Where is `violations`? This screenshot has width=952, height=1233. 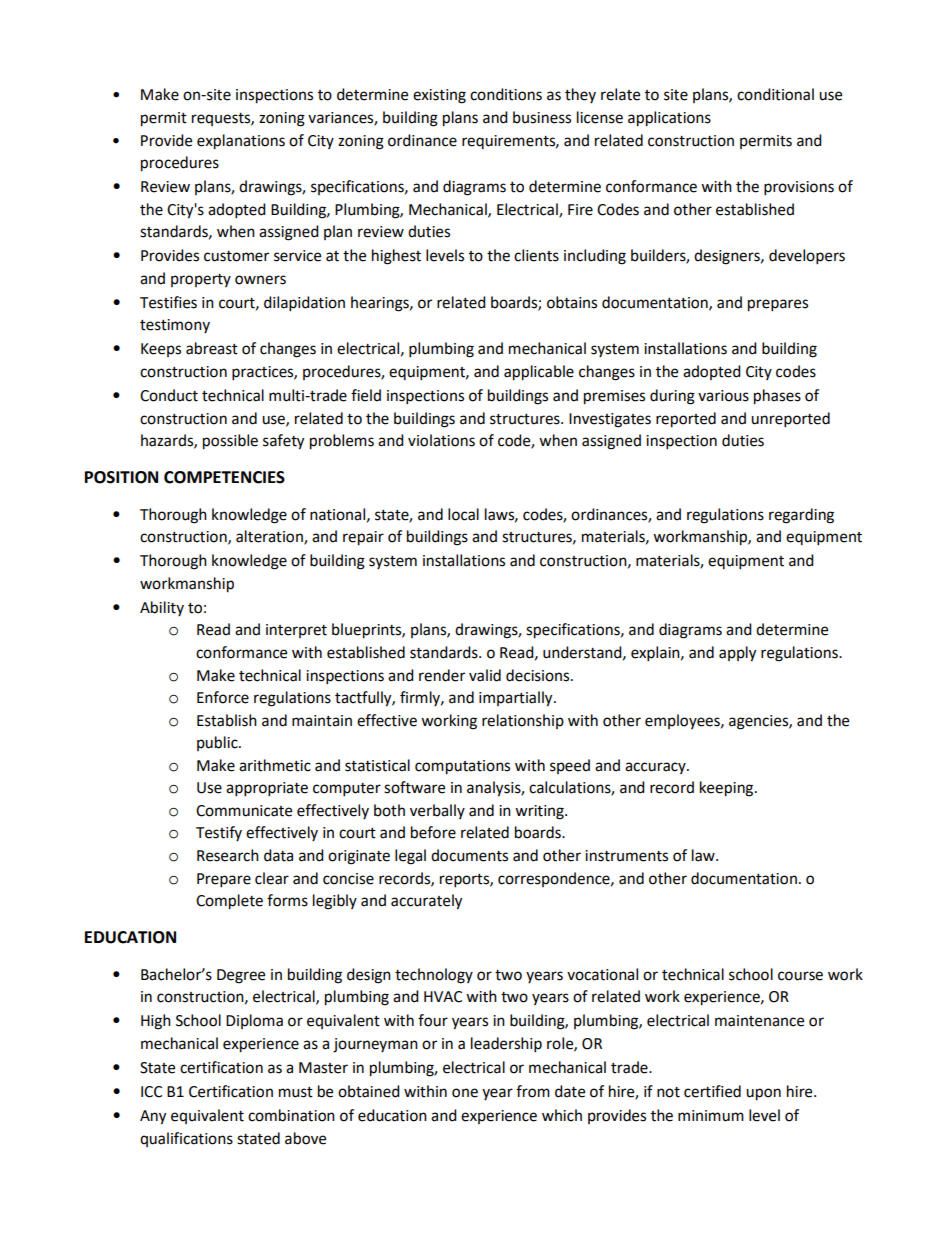 violations is located at coordinates (441, 440).
